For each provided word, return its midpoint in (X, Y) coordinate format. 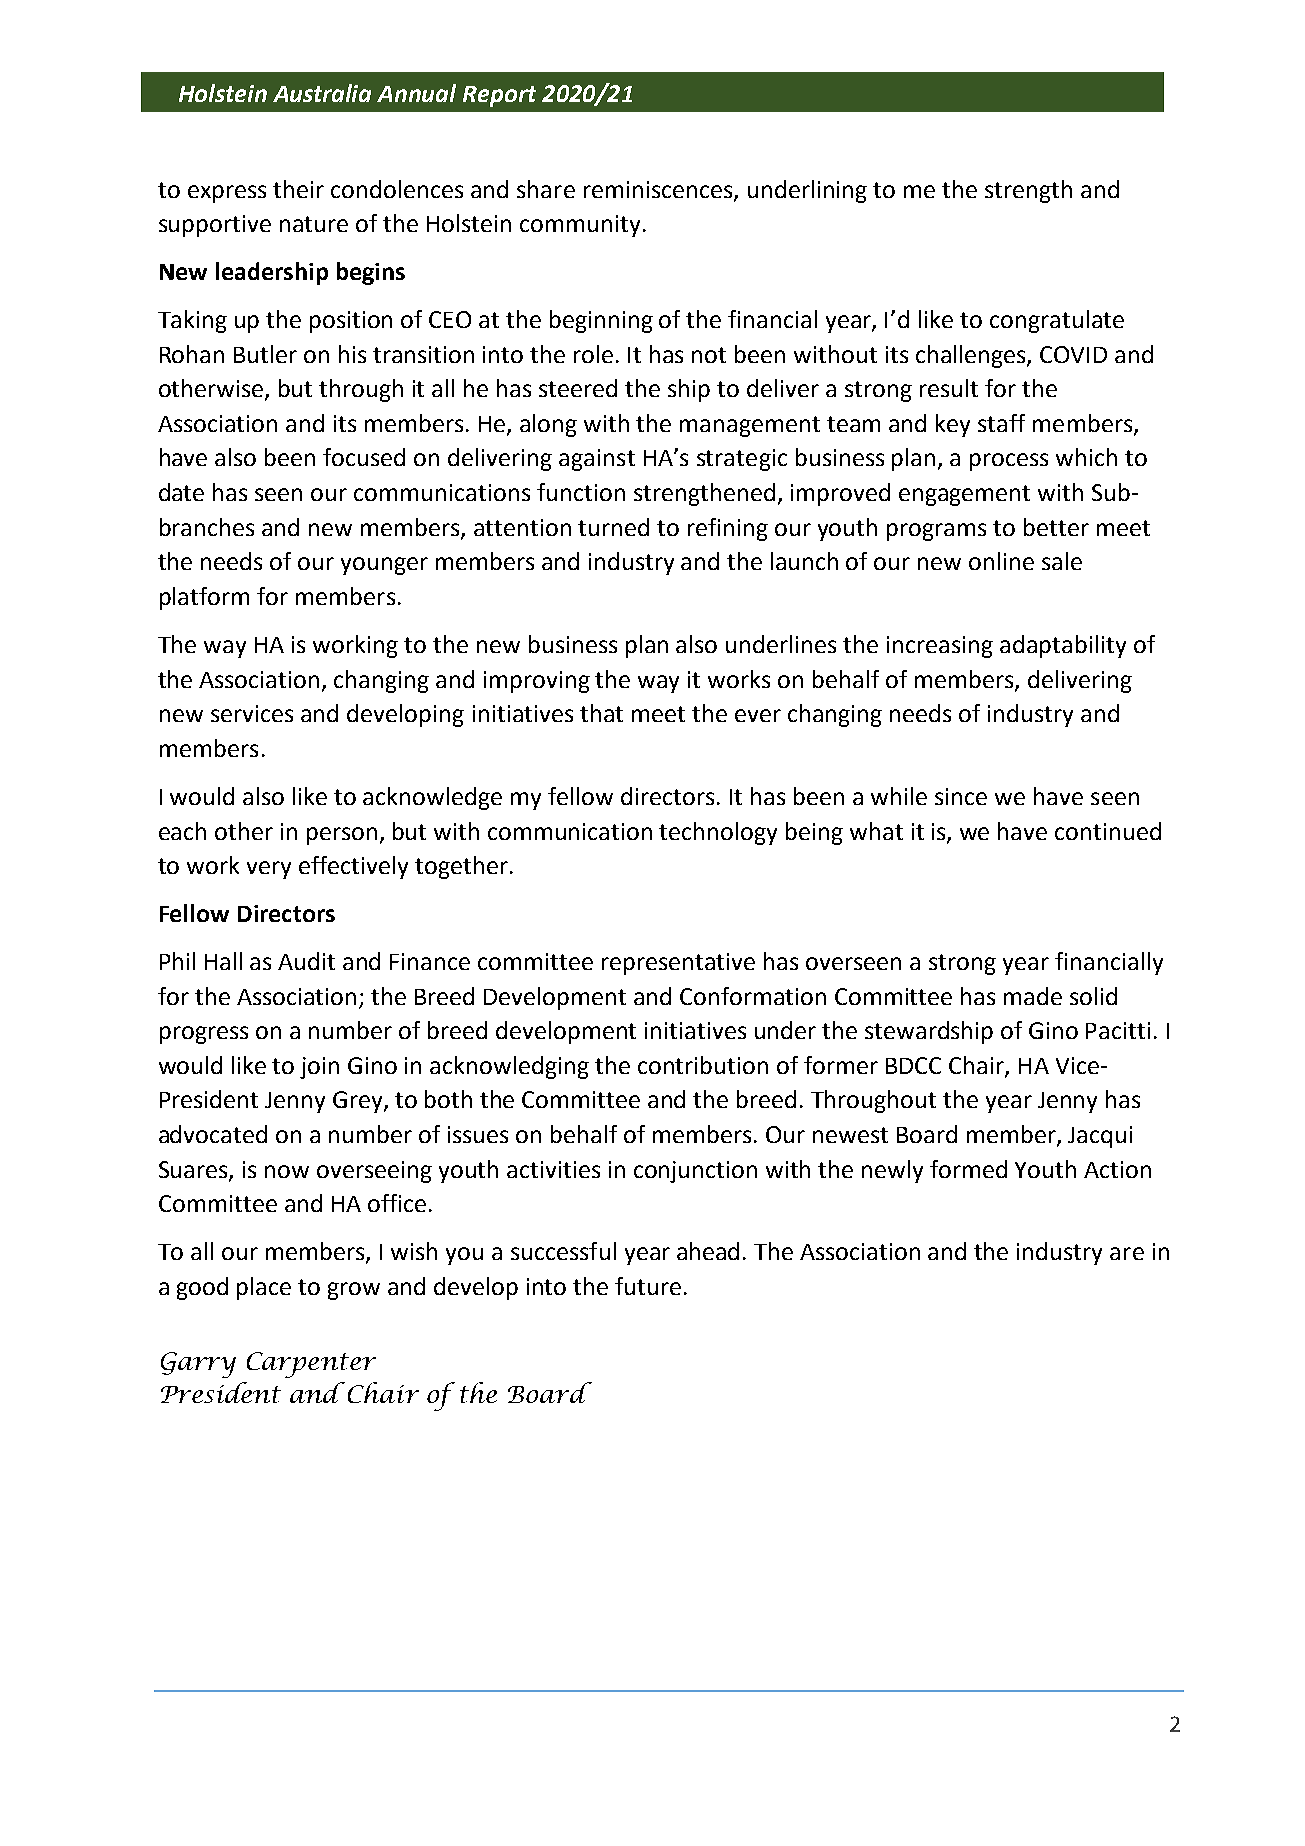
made (1033, 996)
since (961, 796)
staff (1001, 423)
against (597, 460)
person (342, 836)
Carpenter (311, 1365)
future (648, 1286)
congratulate (1057, 321)
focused (364, 457)
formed (968, 1169)
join (319, 1068)
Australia (322, 93)
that (601, 713)
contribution (703, 1065)
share (546, 189)
